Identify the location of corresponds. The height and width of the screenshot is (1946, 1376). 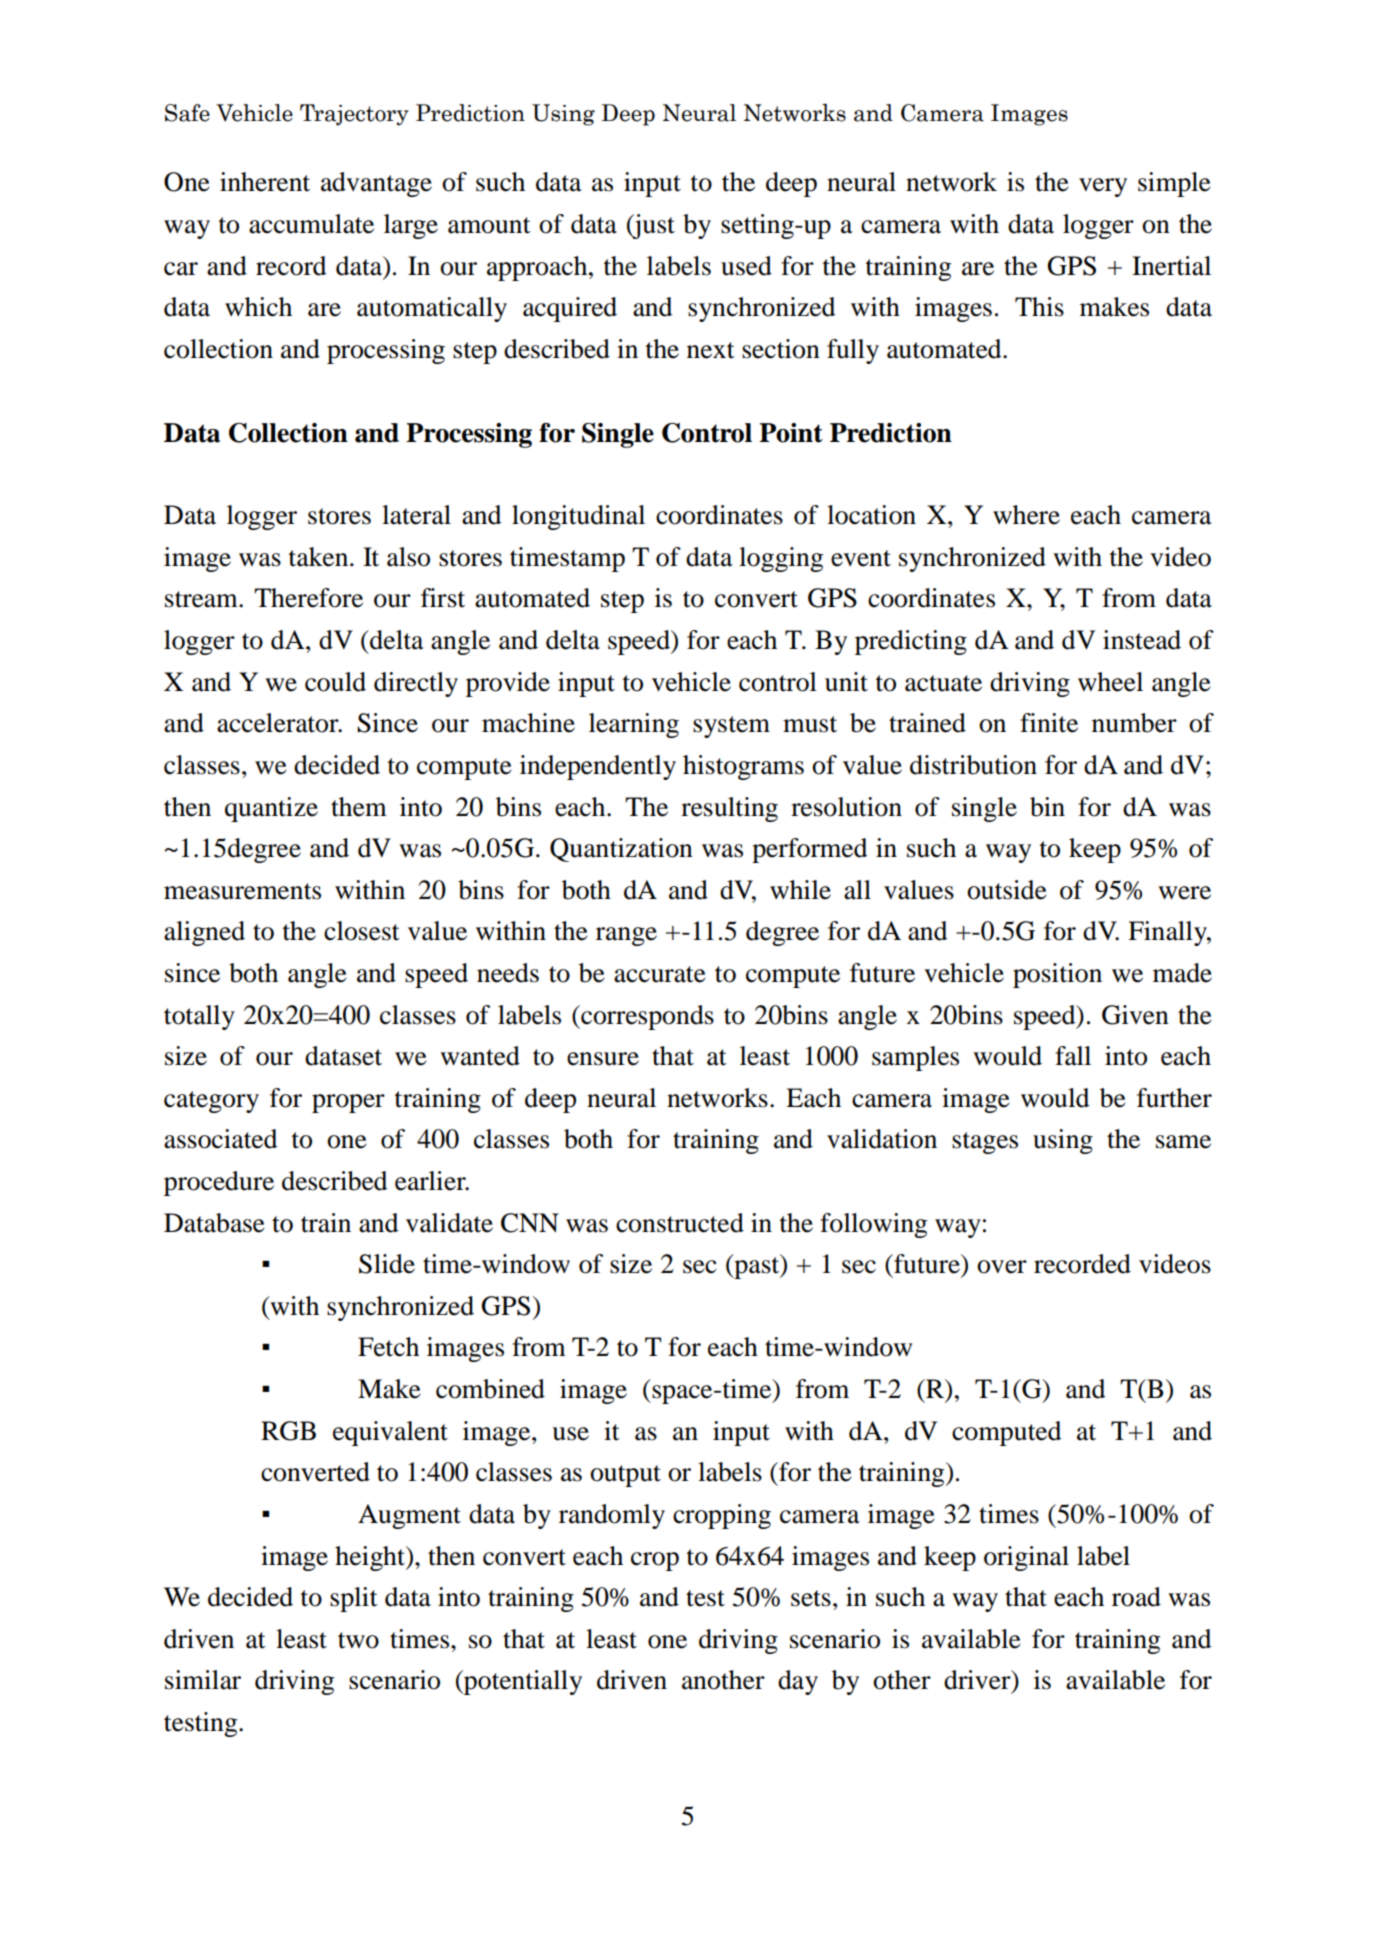
(646, 1017).
